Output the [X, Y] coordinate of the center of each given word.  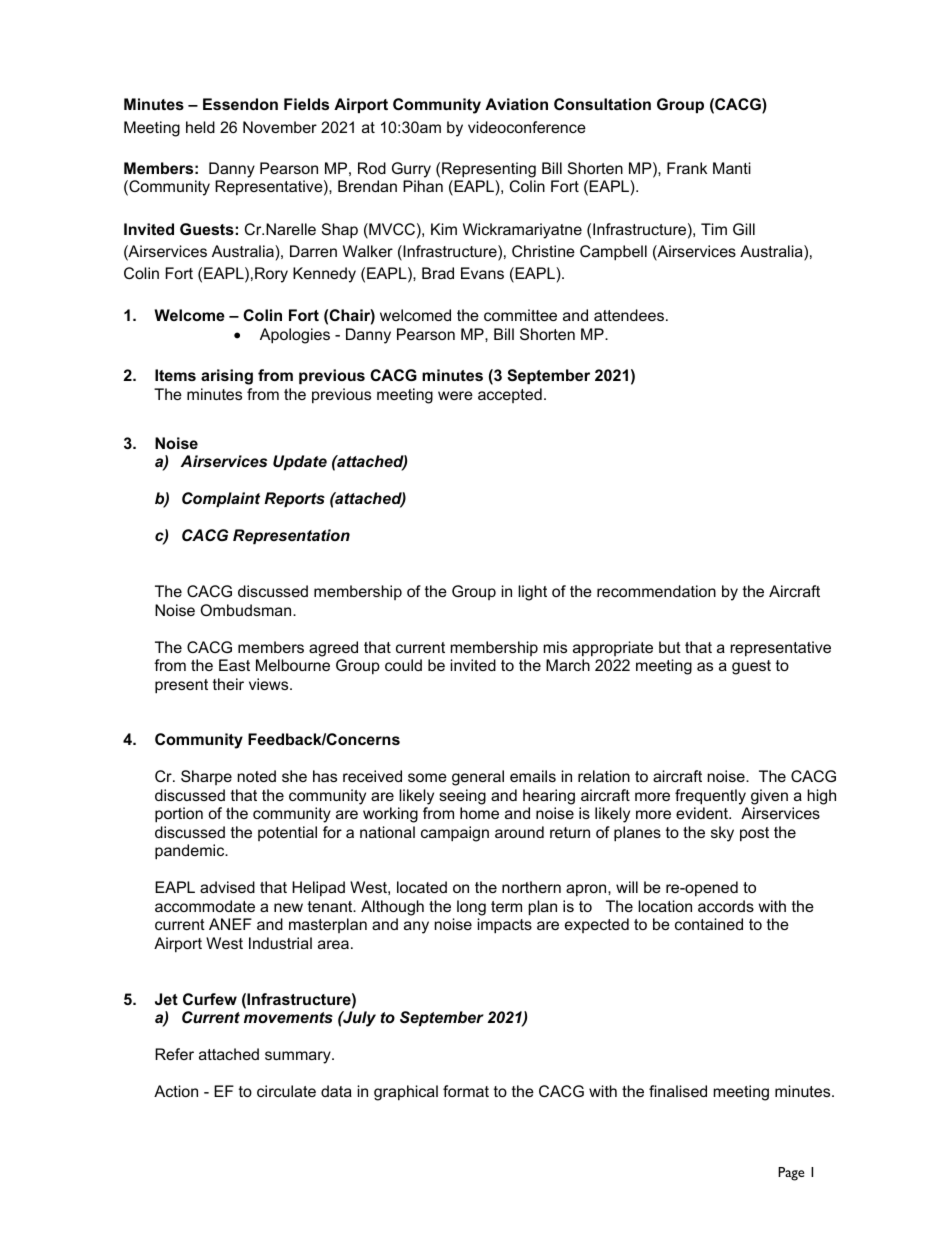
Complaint [221, 499]
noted [257, 776]
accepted [510, 395]
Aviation [516, 104]
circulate [286, 1091]
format [466, 1091]
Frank [687, 168]
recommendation [656, 591]
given [769, 797]
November [280, 127]
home [479, 813]
